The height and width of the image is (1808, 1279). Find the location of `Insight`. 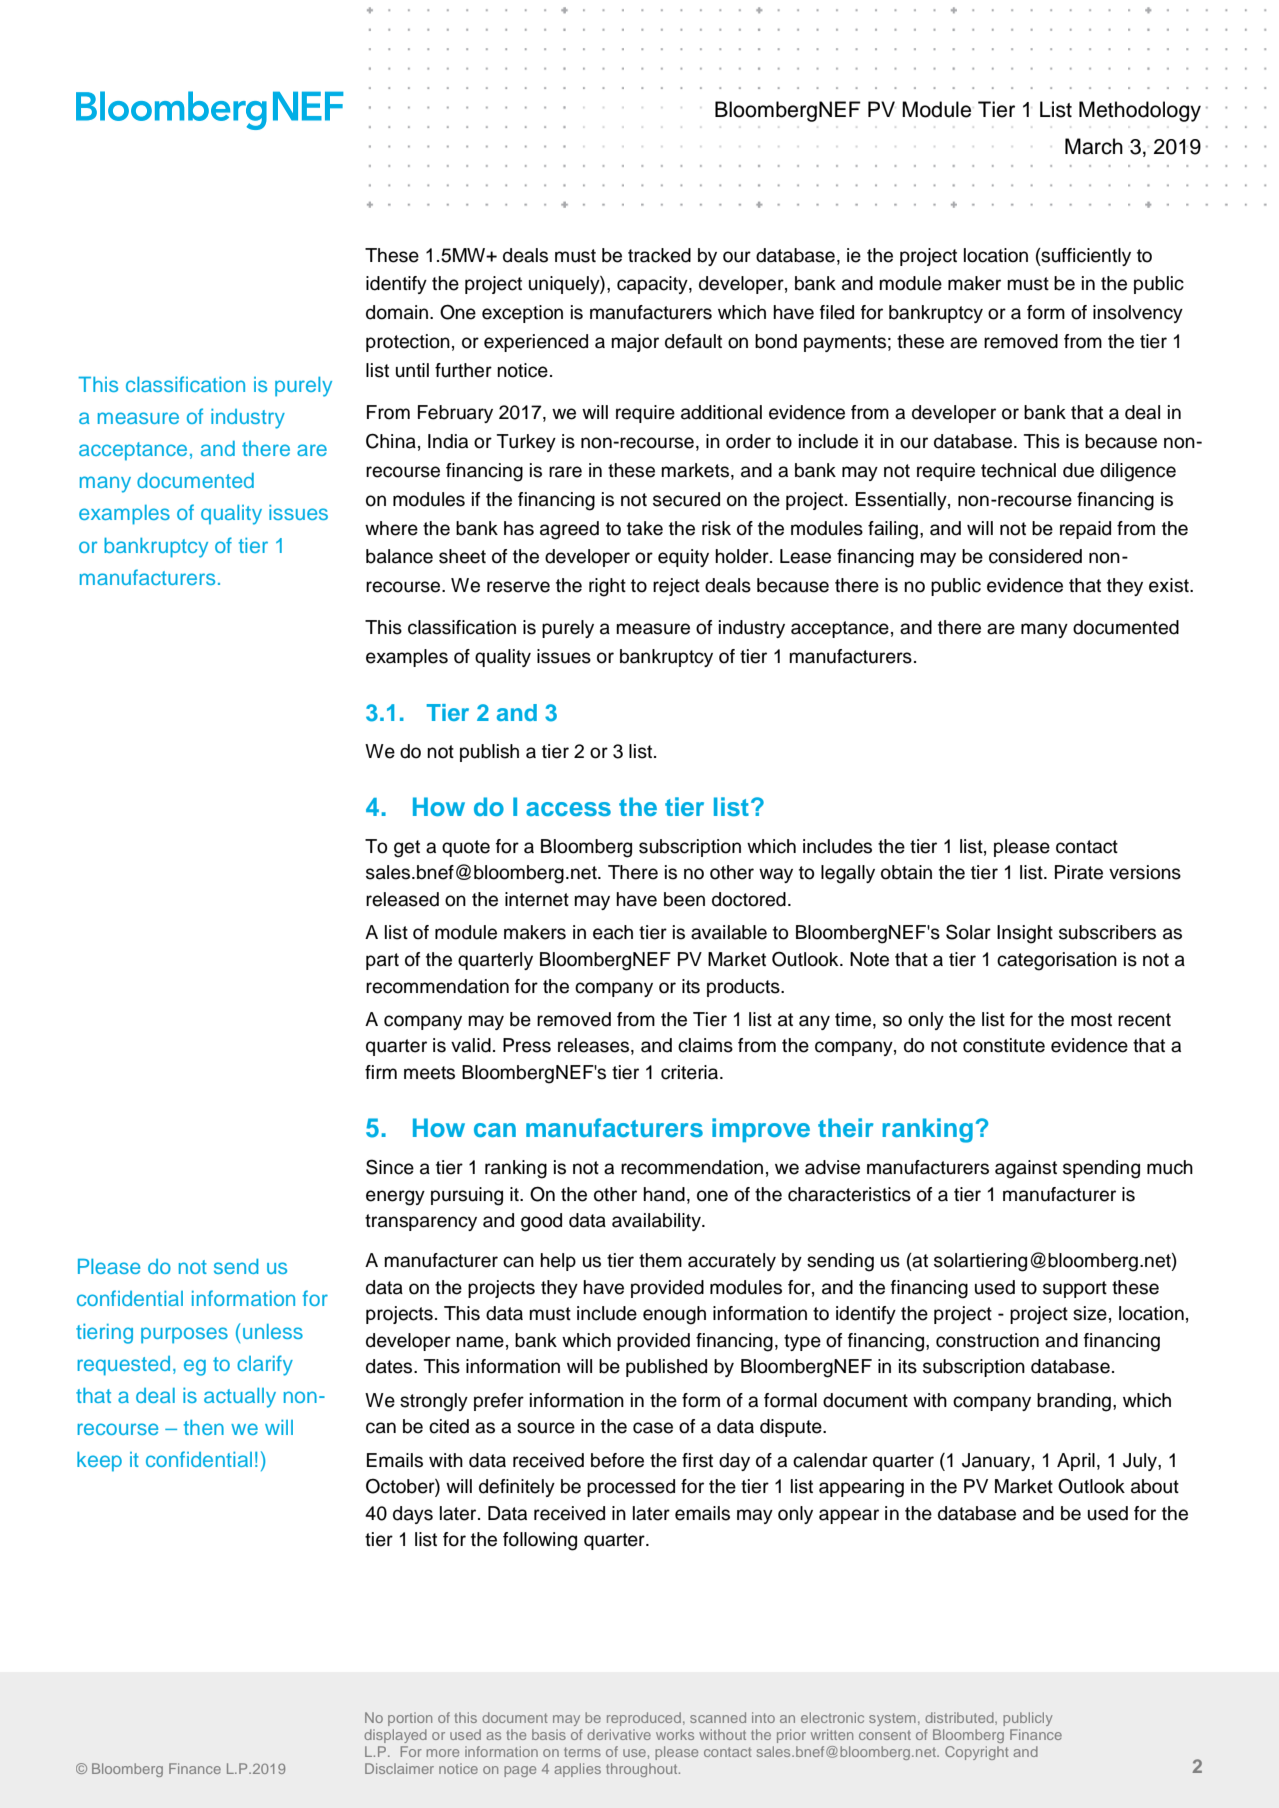

Insight is located at coordinates (1025, 934).
